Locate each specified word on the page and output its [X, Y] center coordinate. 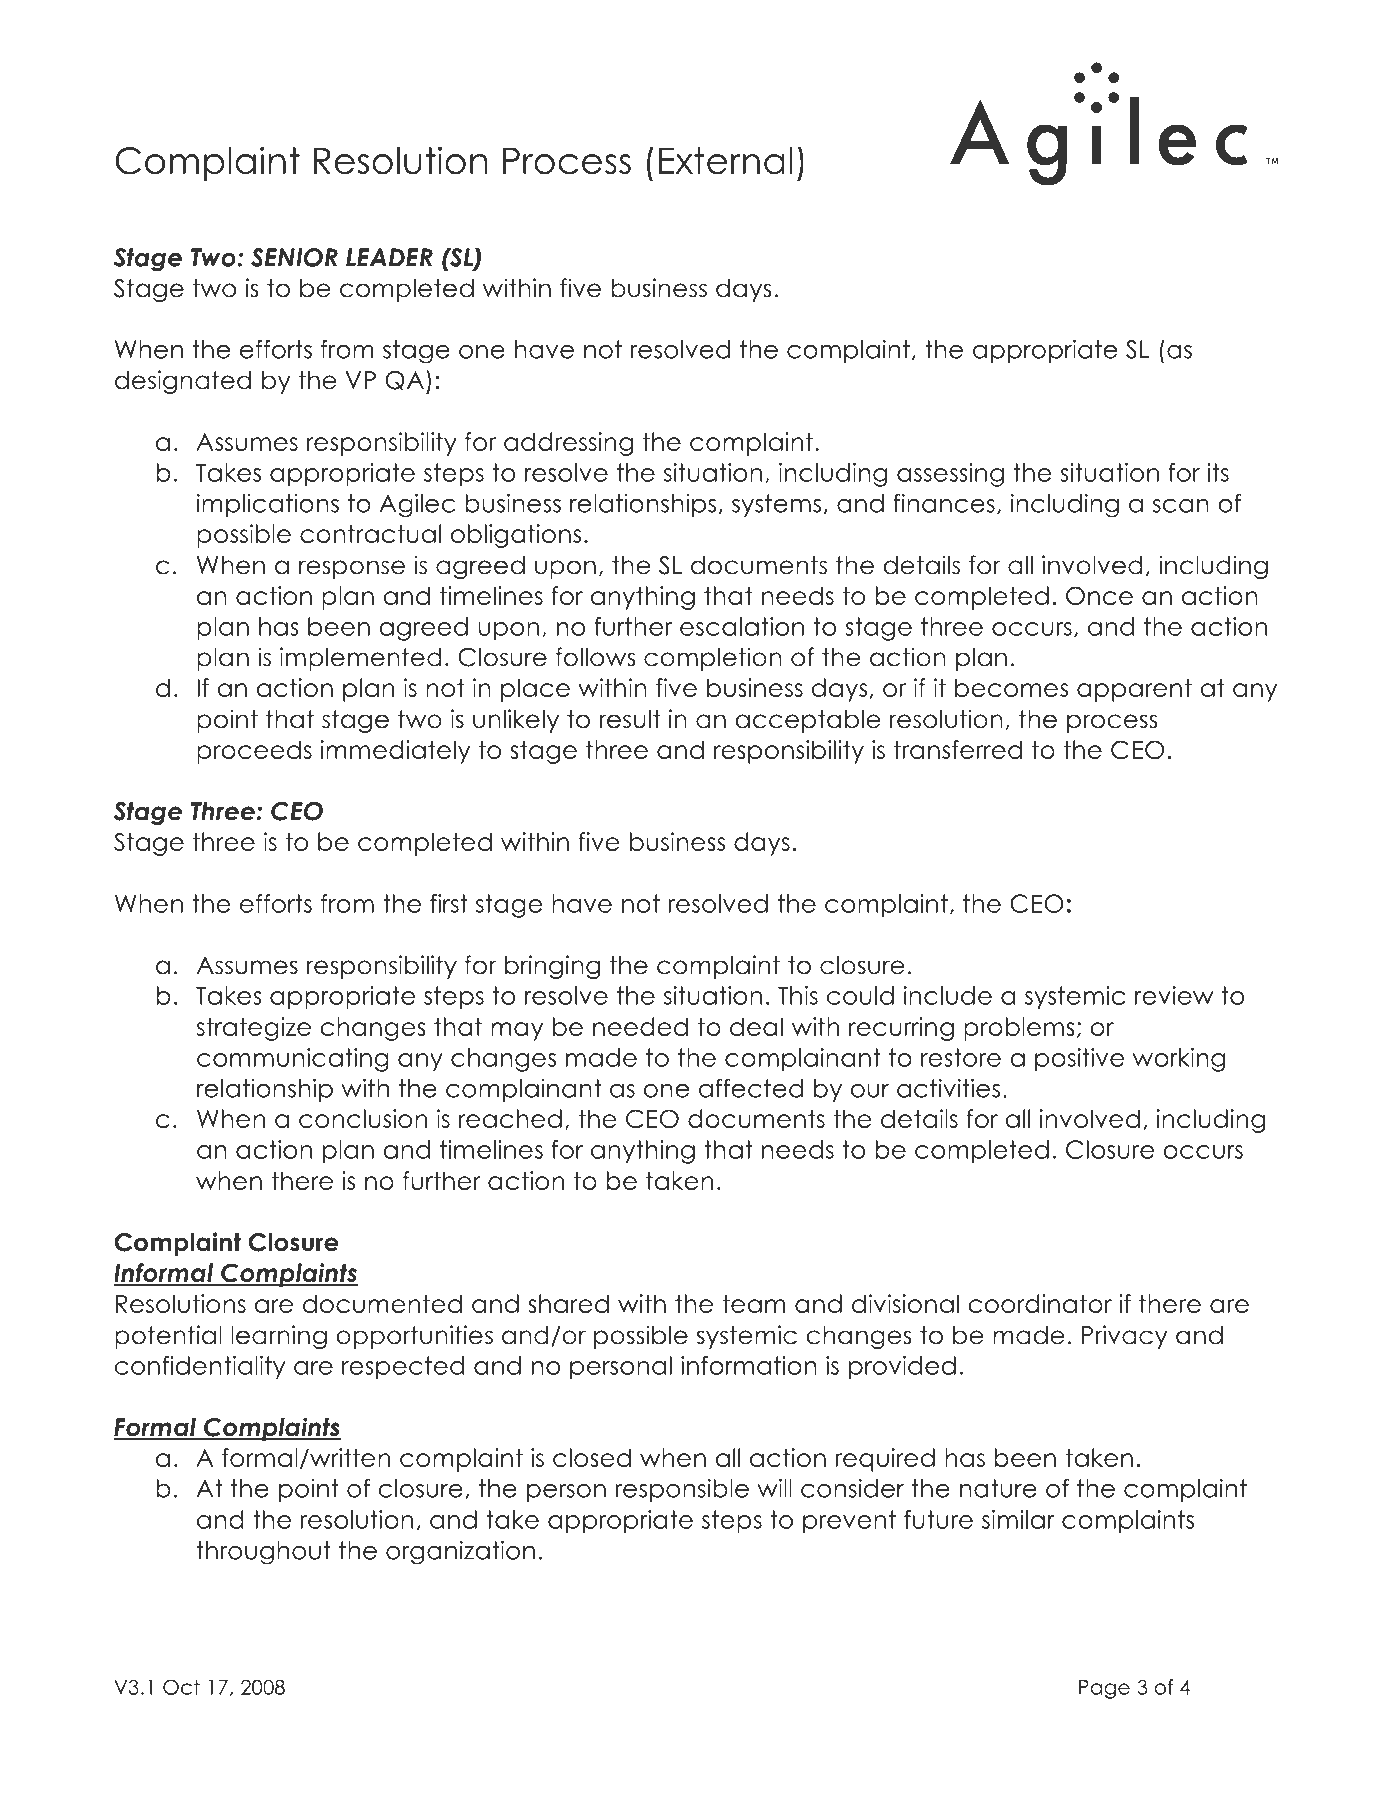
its [1218, 472]
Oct [181, 1687]
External [726, 161]
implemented [361, 659]
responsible [682, 1490]
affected [751, 1088]
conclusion [363, 1118]
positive [1079, 1060]
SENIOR [294, 257]
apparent [1134, 690]
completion [713, 659]
